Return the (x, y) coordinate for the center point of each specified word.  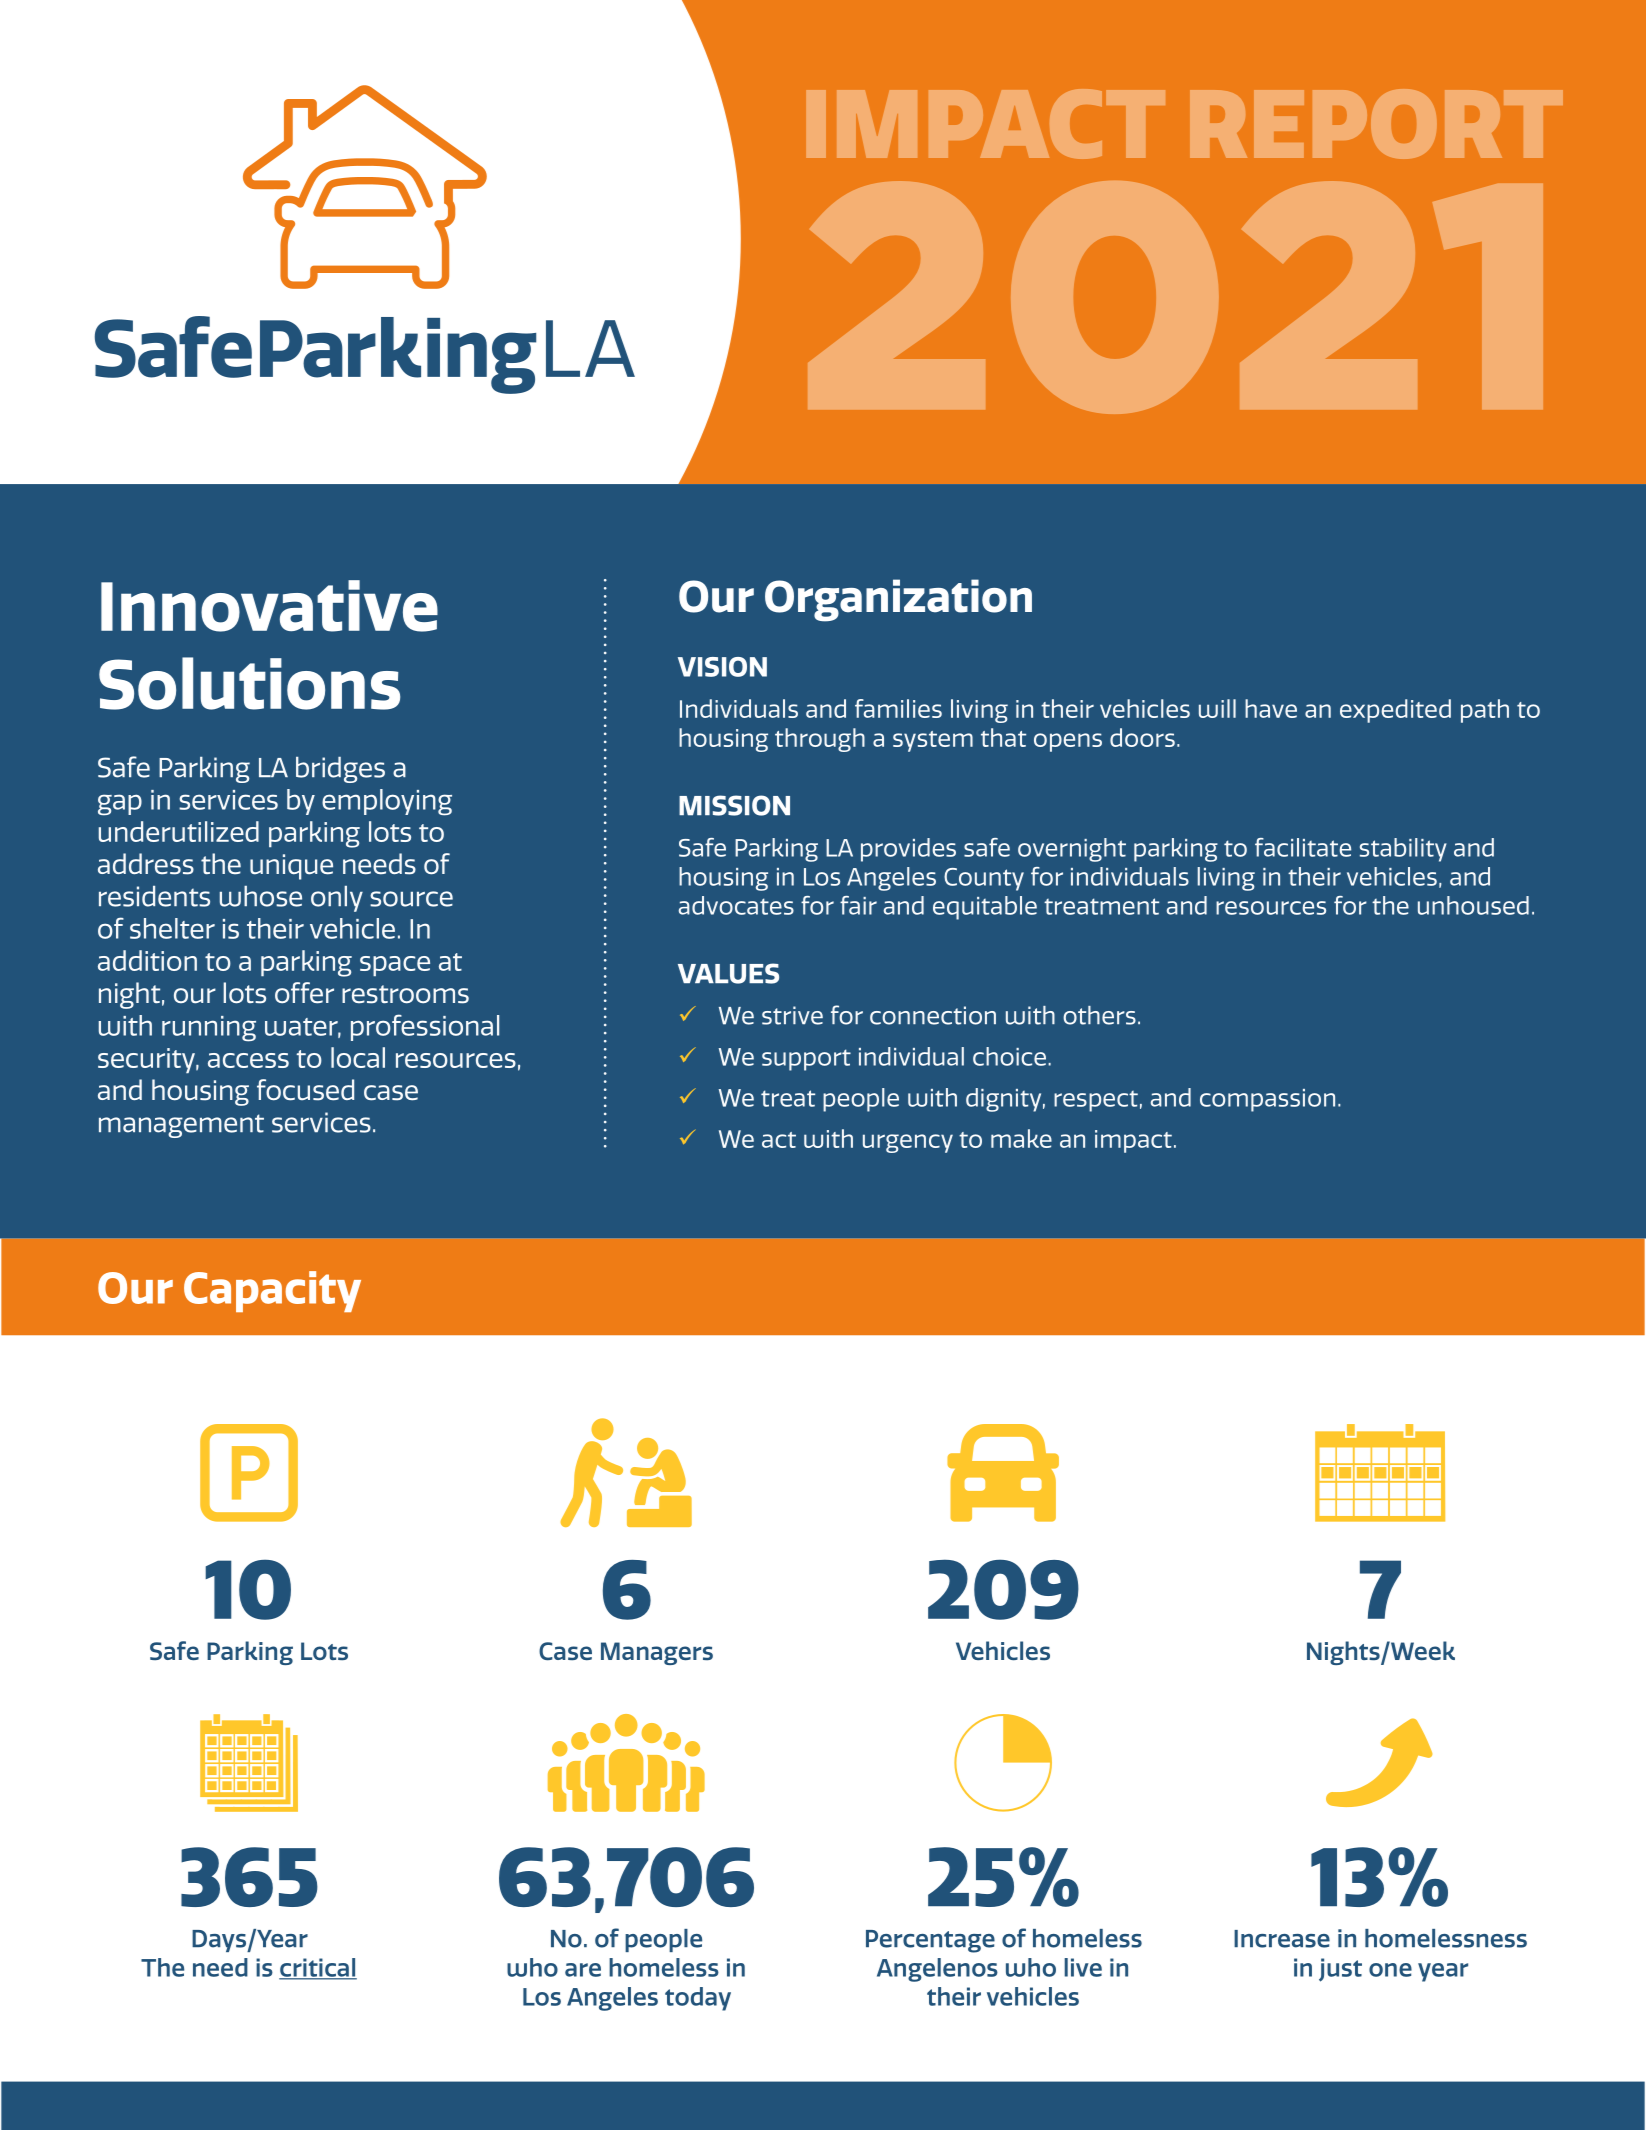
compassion (1267, 1100)
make (1021, 1138)
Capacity (272, 1291)
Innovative (269, 606)
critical (318, 1968)
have (1271, 708)
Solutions (249, 683)
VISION (722, 667)
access (248, 1060)
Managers (657, 1653)
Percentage (930, 1941)
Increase (1282, 1939)
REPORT (1376, 124)
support (806, 1060)
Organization (898, 600)
